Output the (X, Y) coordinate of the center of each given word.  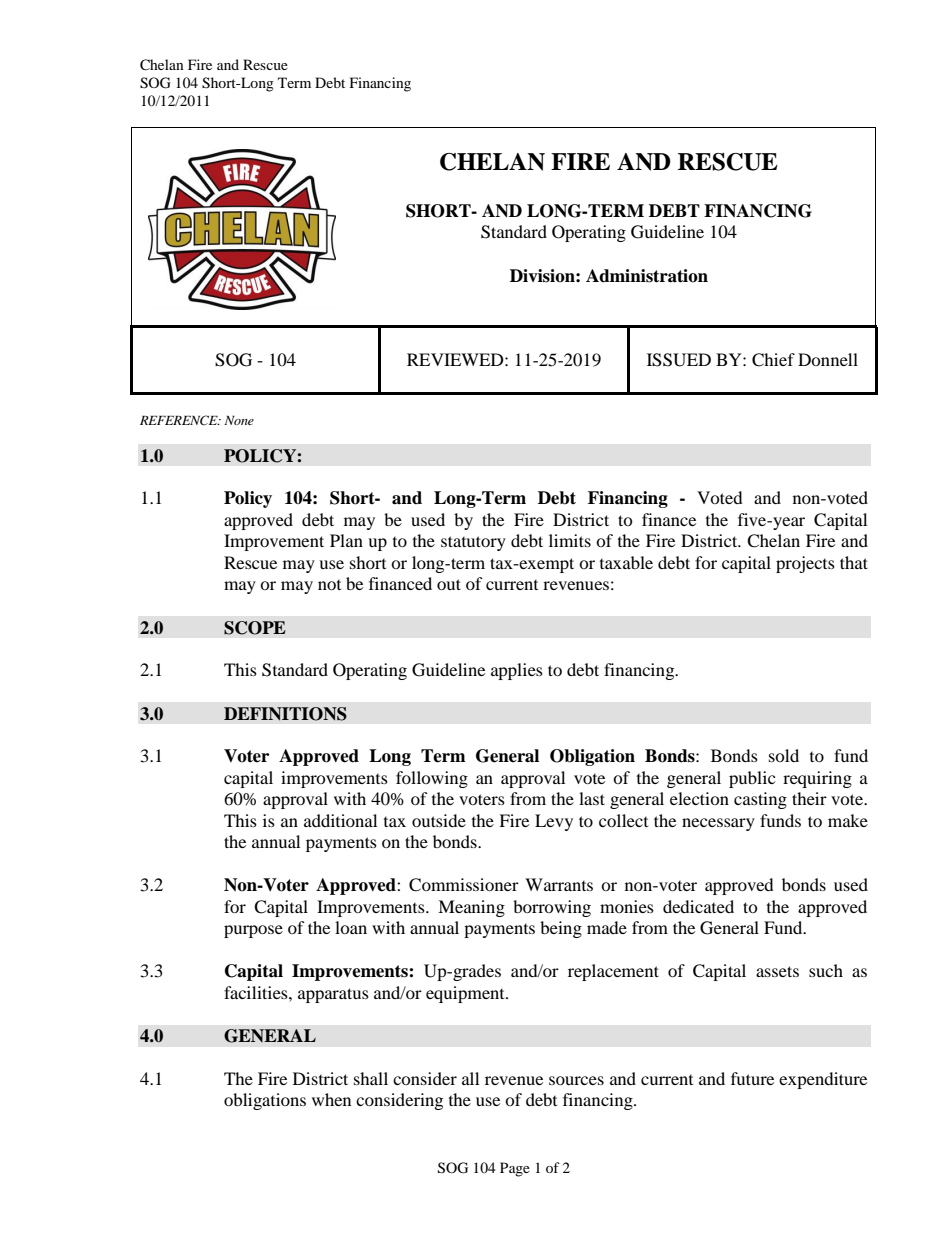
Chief (773, 360)
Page (515, 1169)
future (752, 1078)
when (331, 1099)
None (239, 420)
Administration (647, 276)
